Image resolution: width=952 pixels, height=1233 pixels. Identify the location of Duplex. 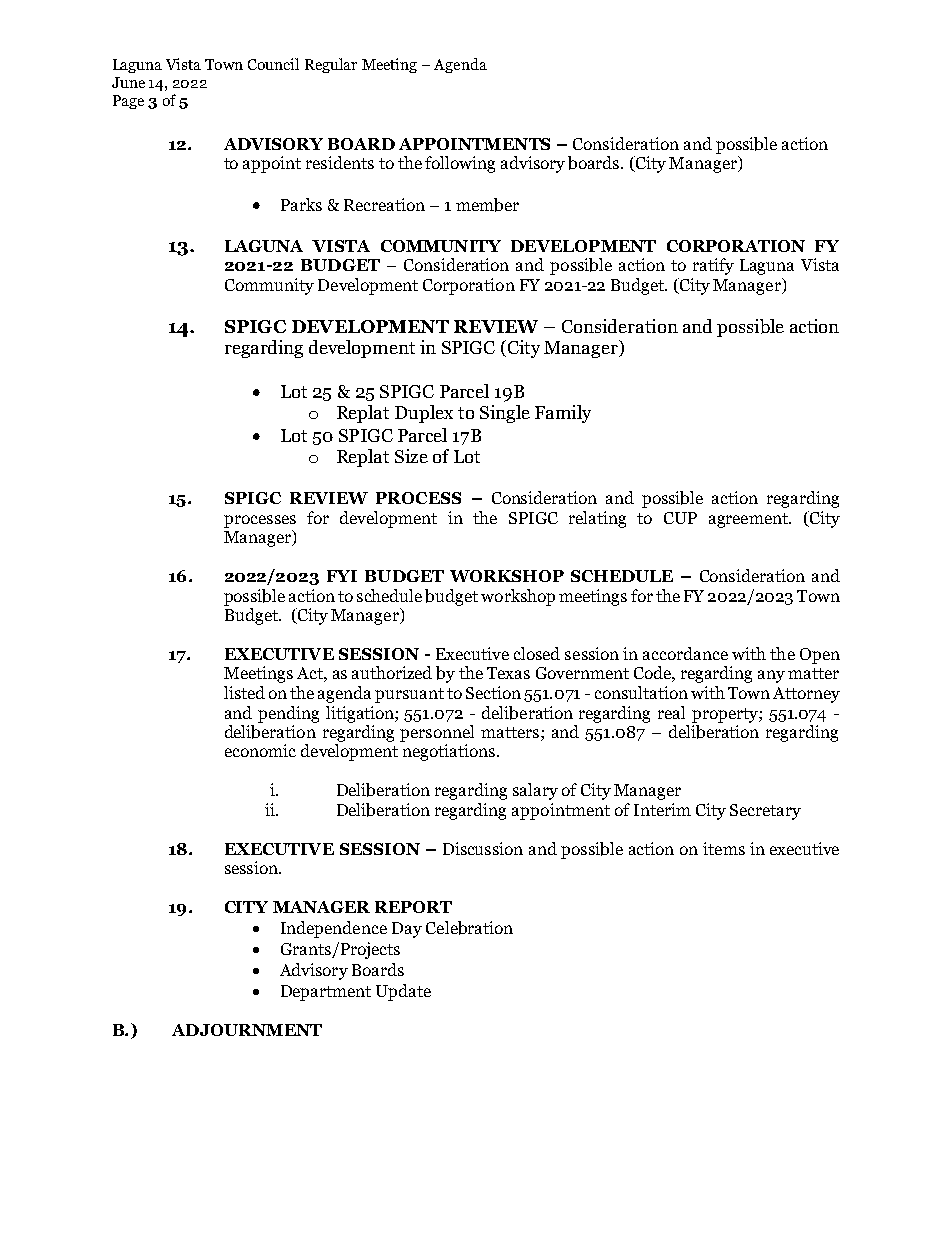
(424, 414).
